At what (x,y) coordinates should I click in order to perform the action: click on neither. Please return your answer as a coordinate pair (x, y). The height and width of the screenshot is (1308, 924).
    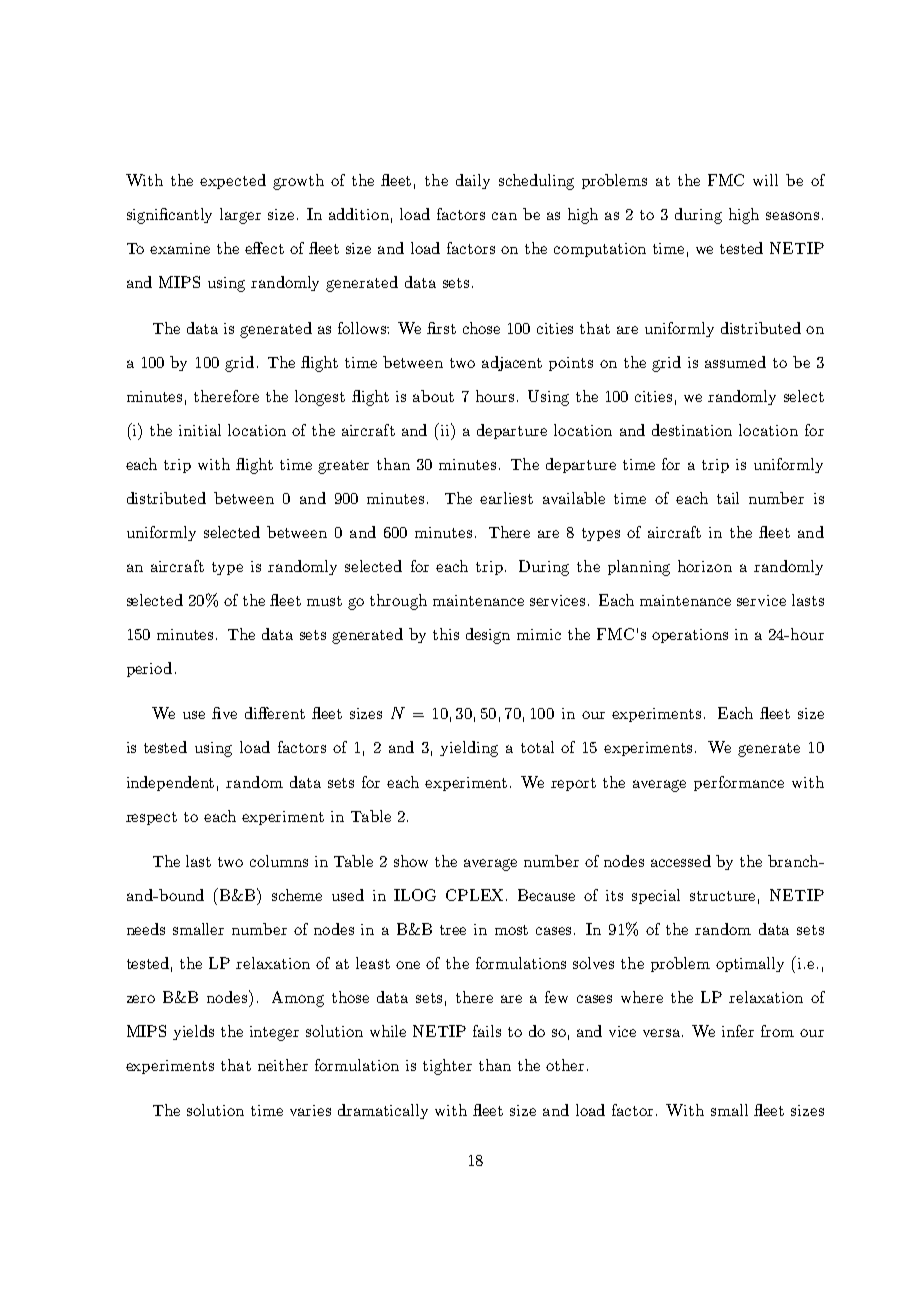
    Looking at the image, I should click on (283, 1065).
